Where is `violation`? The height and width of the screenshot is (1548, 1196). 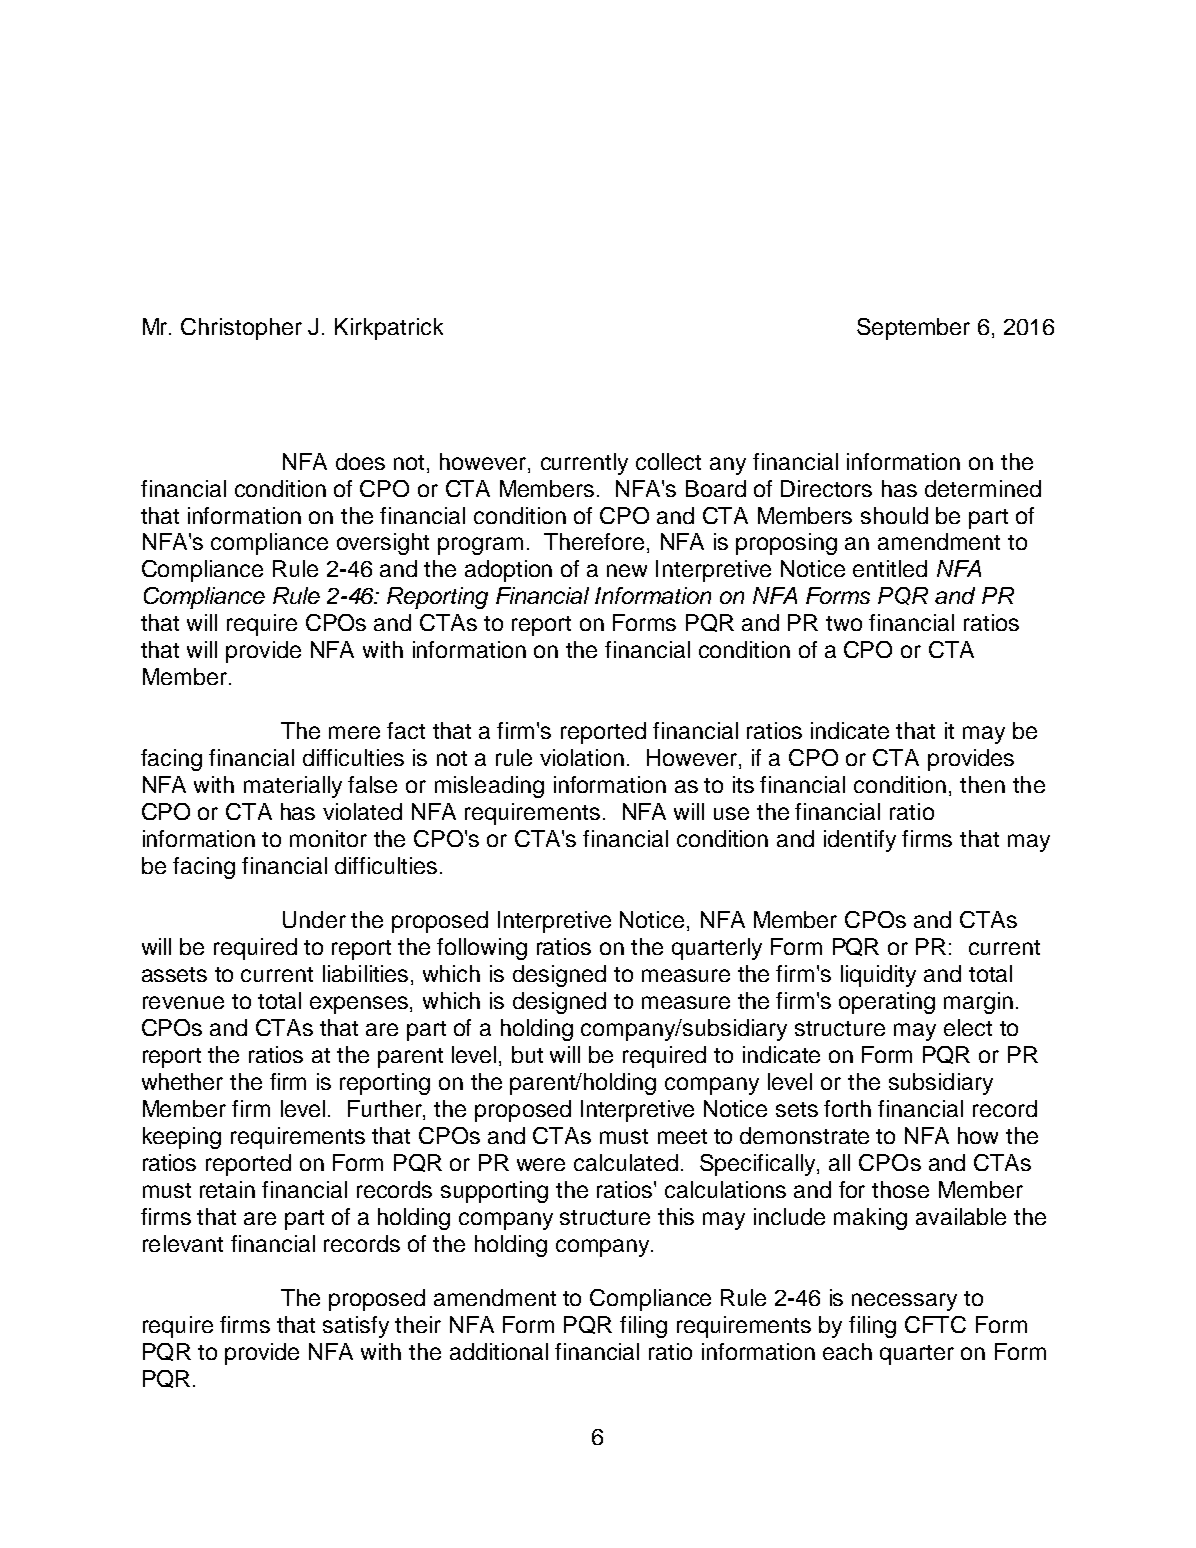 violation is located at coordinates (582, 757).
